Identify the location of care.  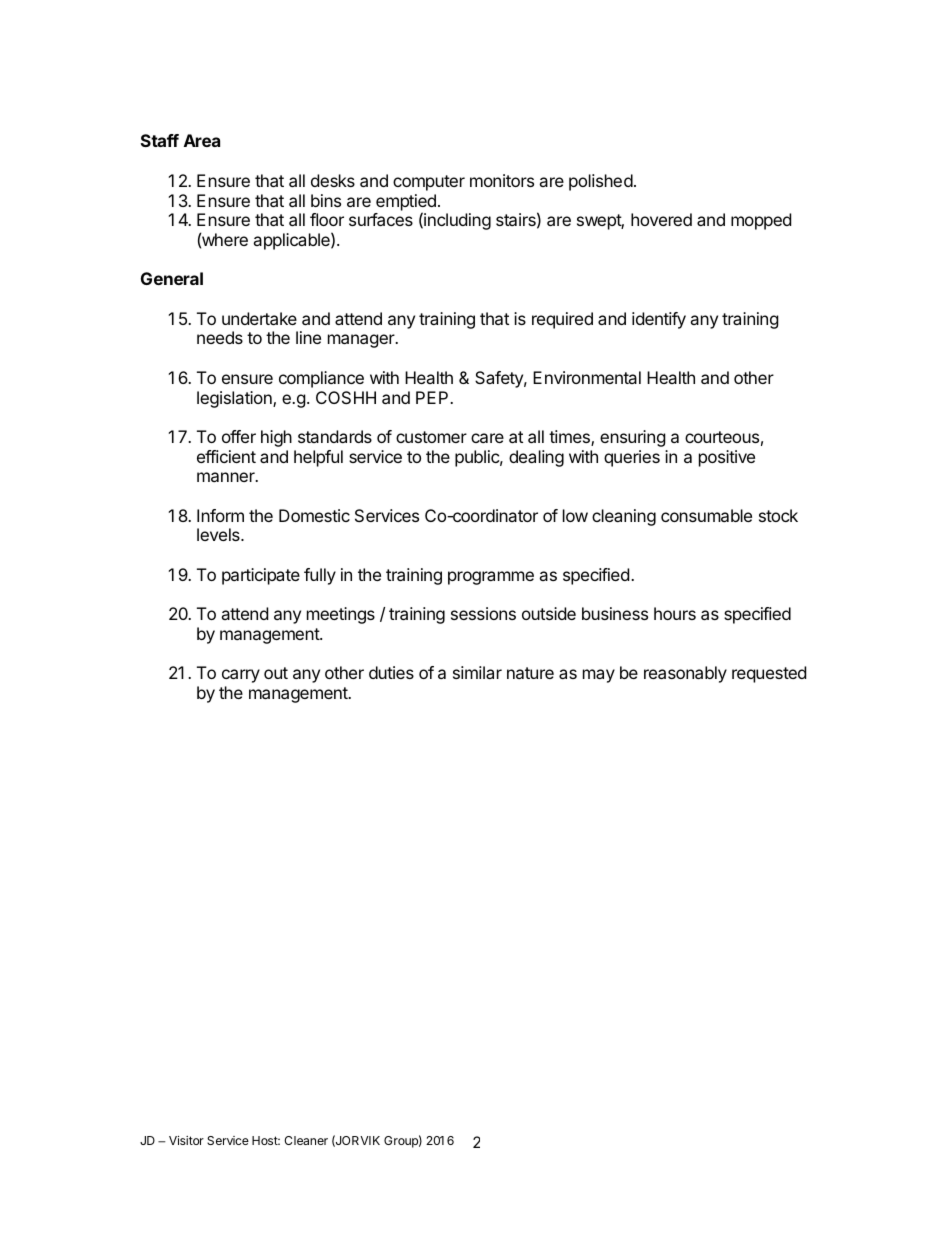
(487, 438).
